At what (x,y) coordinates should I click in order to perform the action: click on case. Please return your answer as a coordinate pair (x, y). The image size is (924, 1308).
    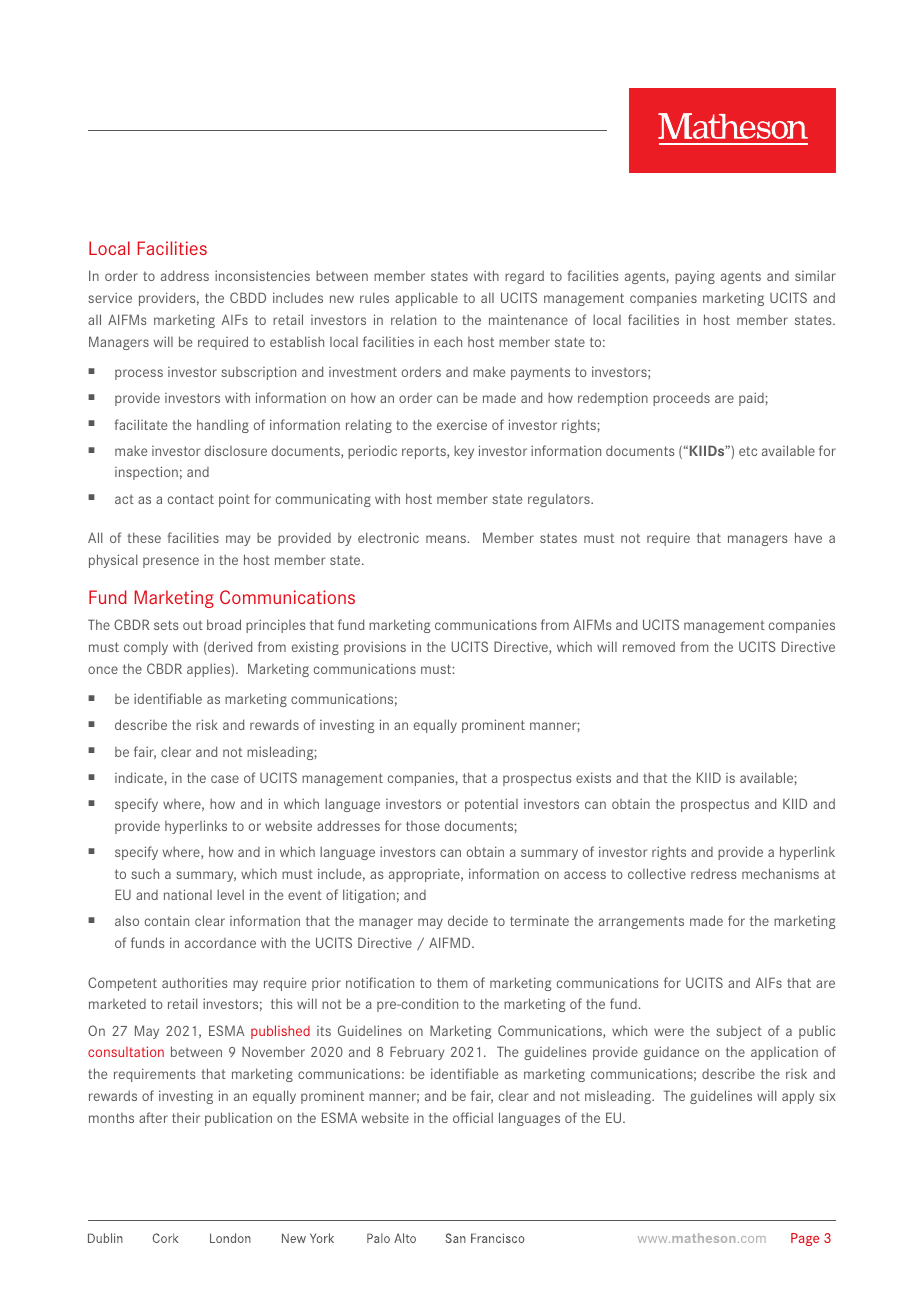
    Looking at the image, I should click on (225, 779).
